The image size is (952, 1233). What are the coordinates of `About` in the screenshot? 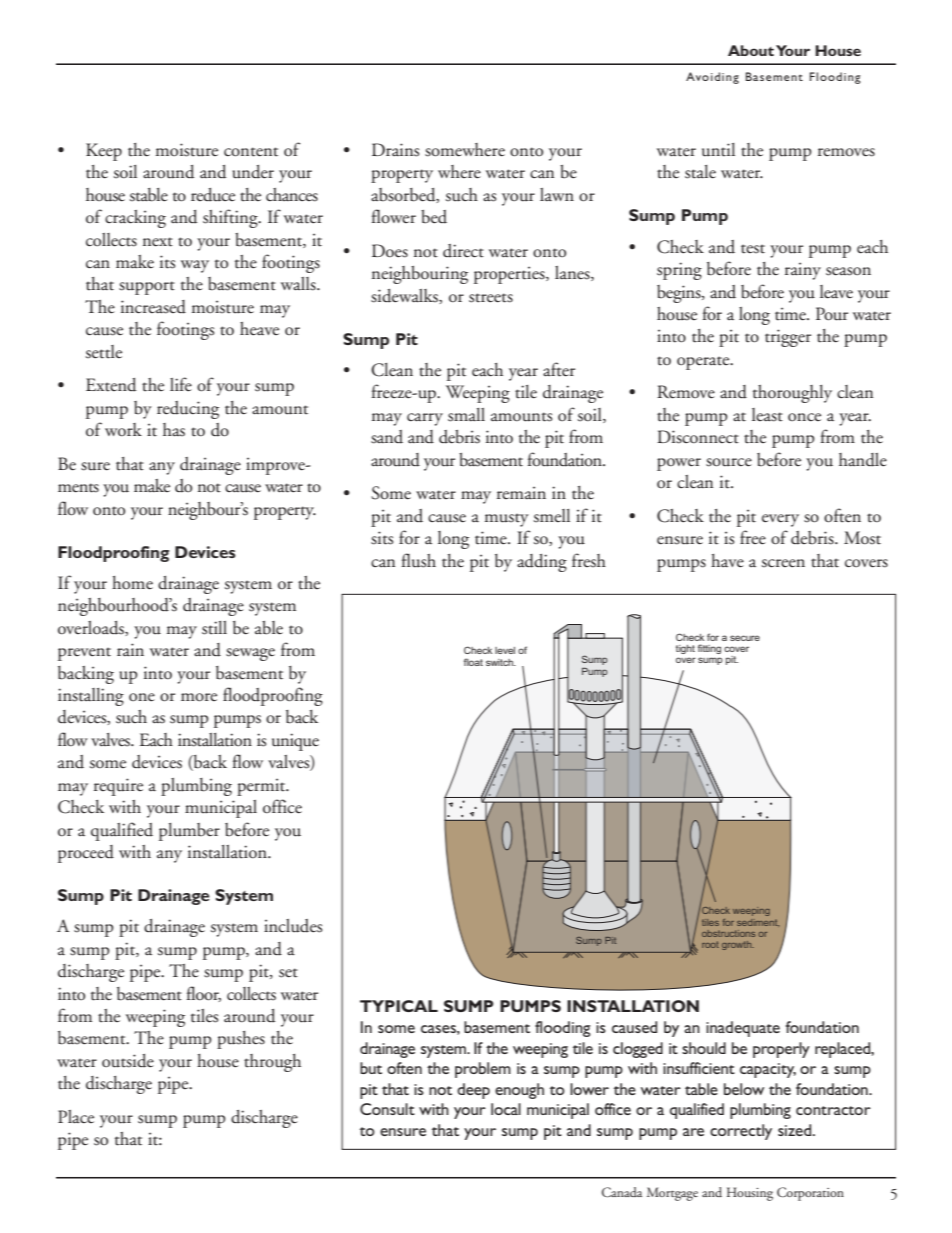 It's located at (751, 50).
